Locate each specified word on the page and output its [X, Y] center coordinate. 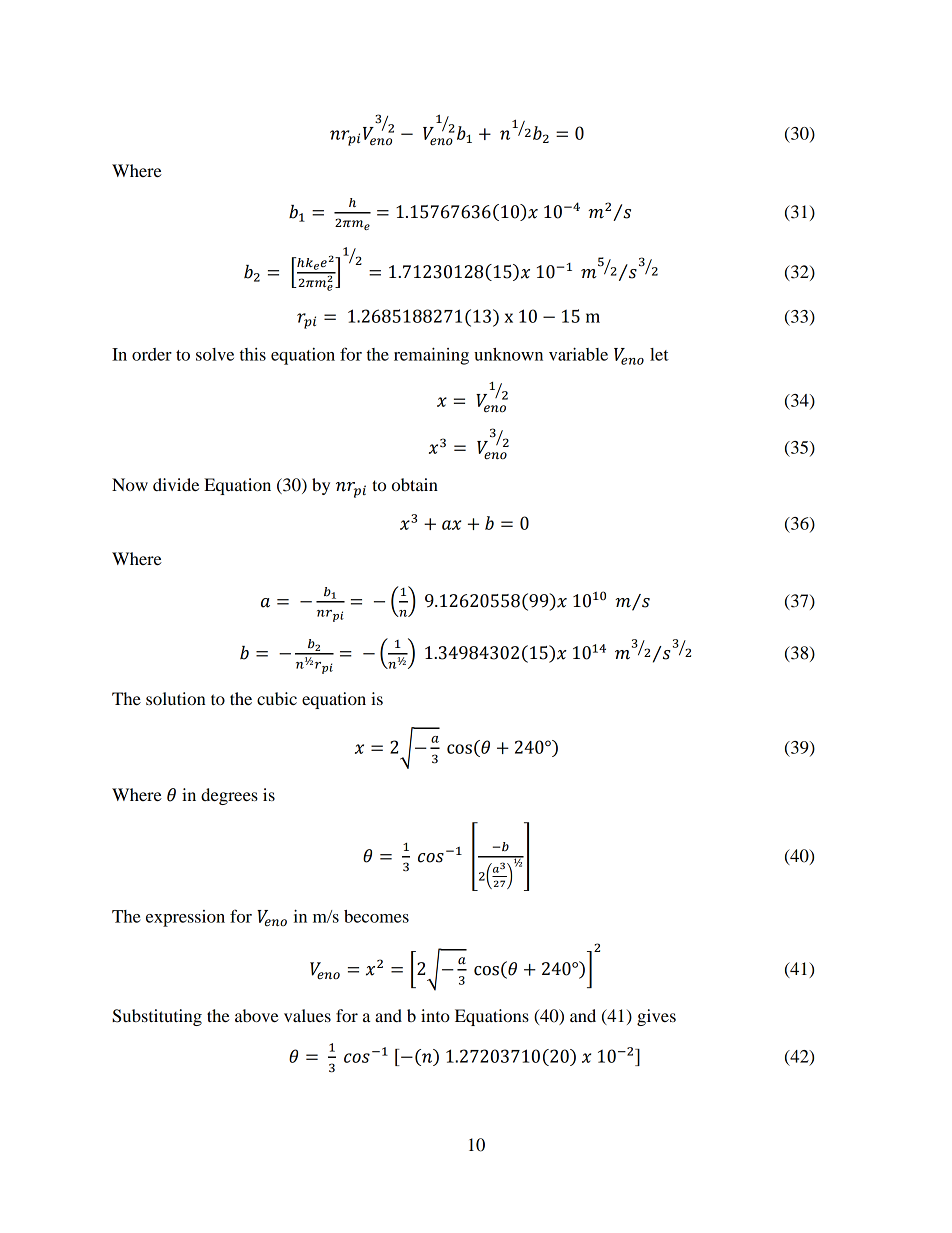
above [257, 1015]
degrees [229, 796]
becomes [376, 916]
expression [185, 918]
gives [656, 1017]
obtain [415, 484]
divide [176, 484]
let [659, 354]
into [435, 1015]
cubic [277, 698]
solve [215, 354]
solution [176, 698]
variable [578, 354]
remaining [431, 356]
